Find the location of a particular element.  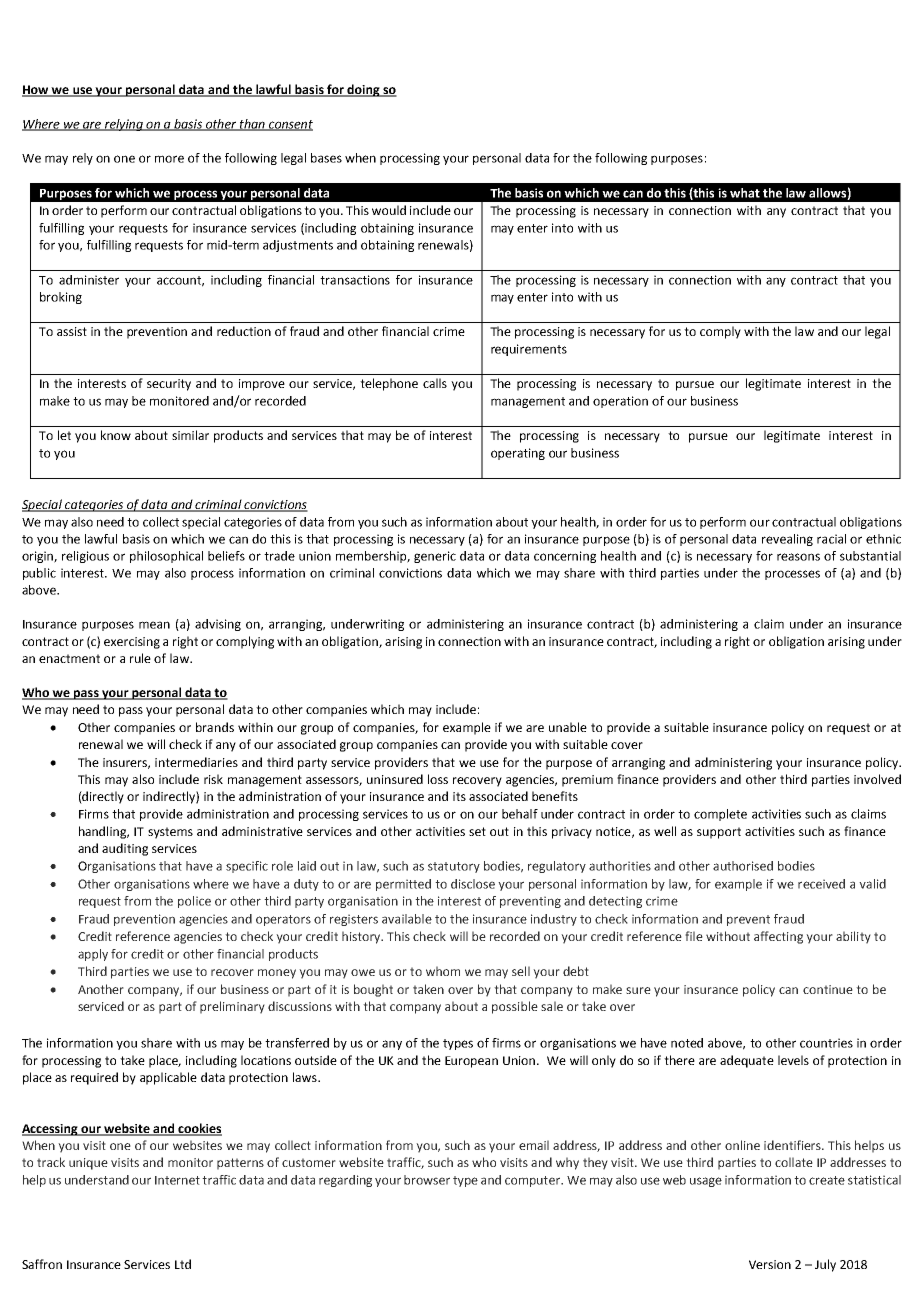

Ltd is located at coordinates (183, 1264).
